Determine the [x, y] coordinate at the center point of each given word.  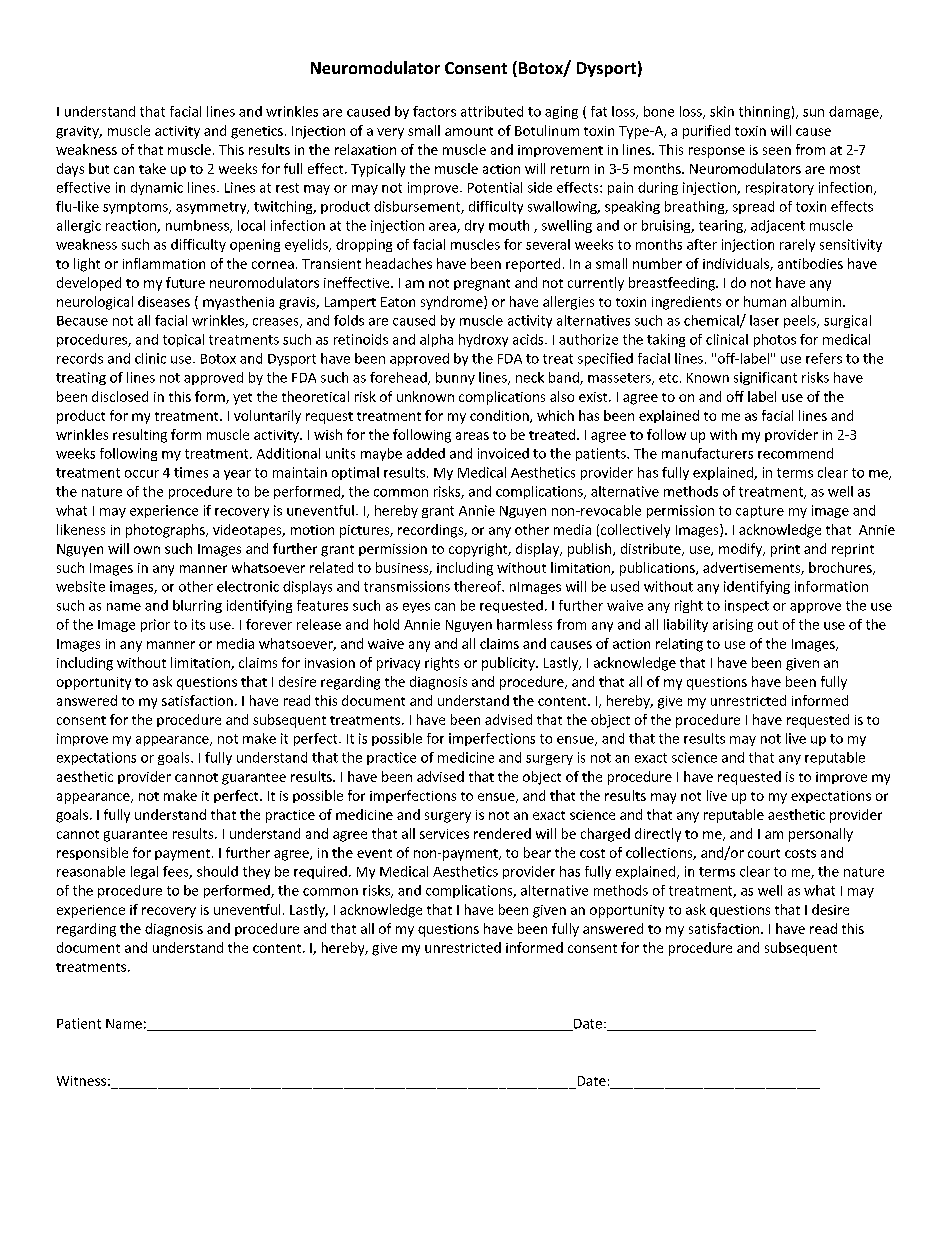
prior [155, 625]
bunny [455, 378]
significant [765, 378]
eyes [416, 608]
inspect [747, 606]
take [152, 168]
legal [144, 872]
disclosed [120, 396]
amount [469, 131]
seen [777, 151]
